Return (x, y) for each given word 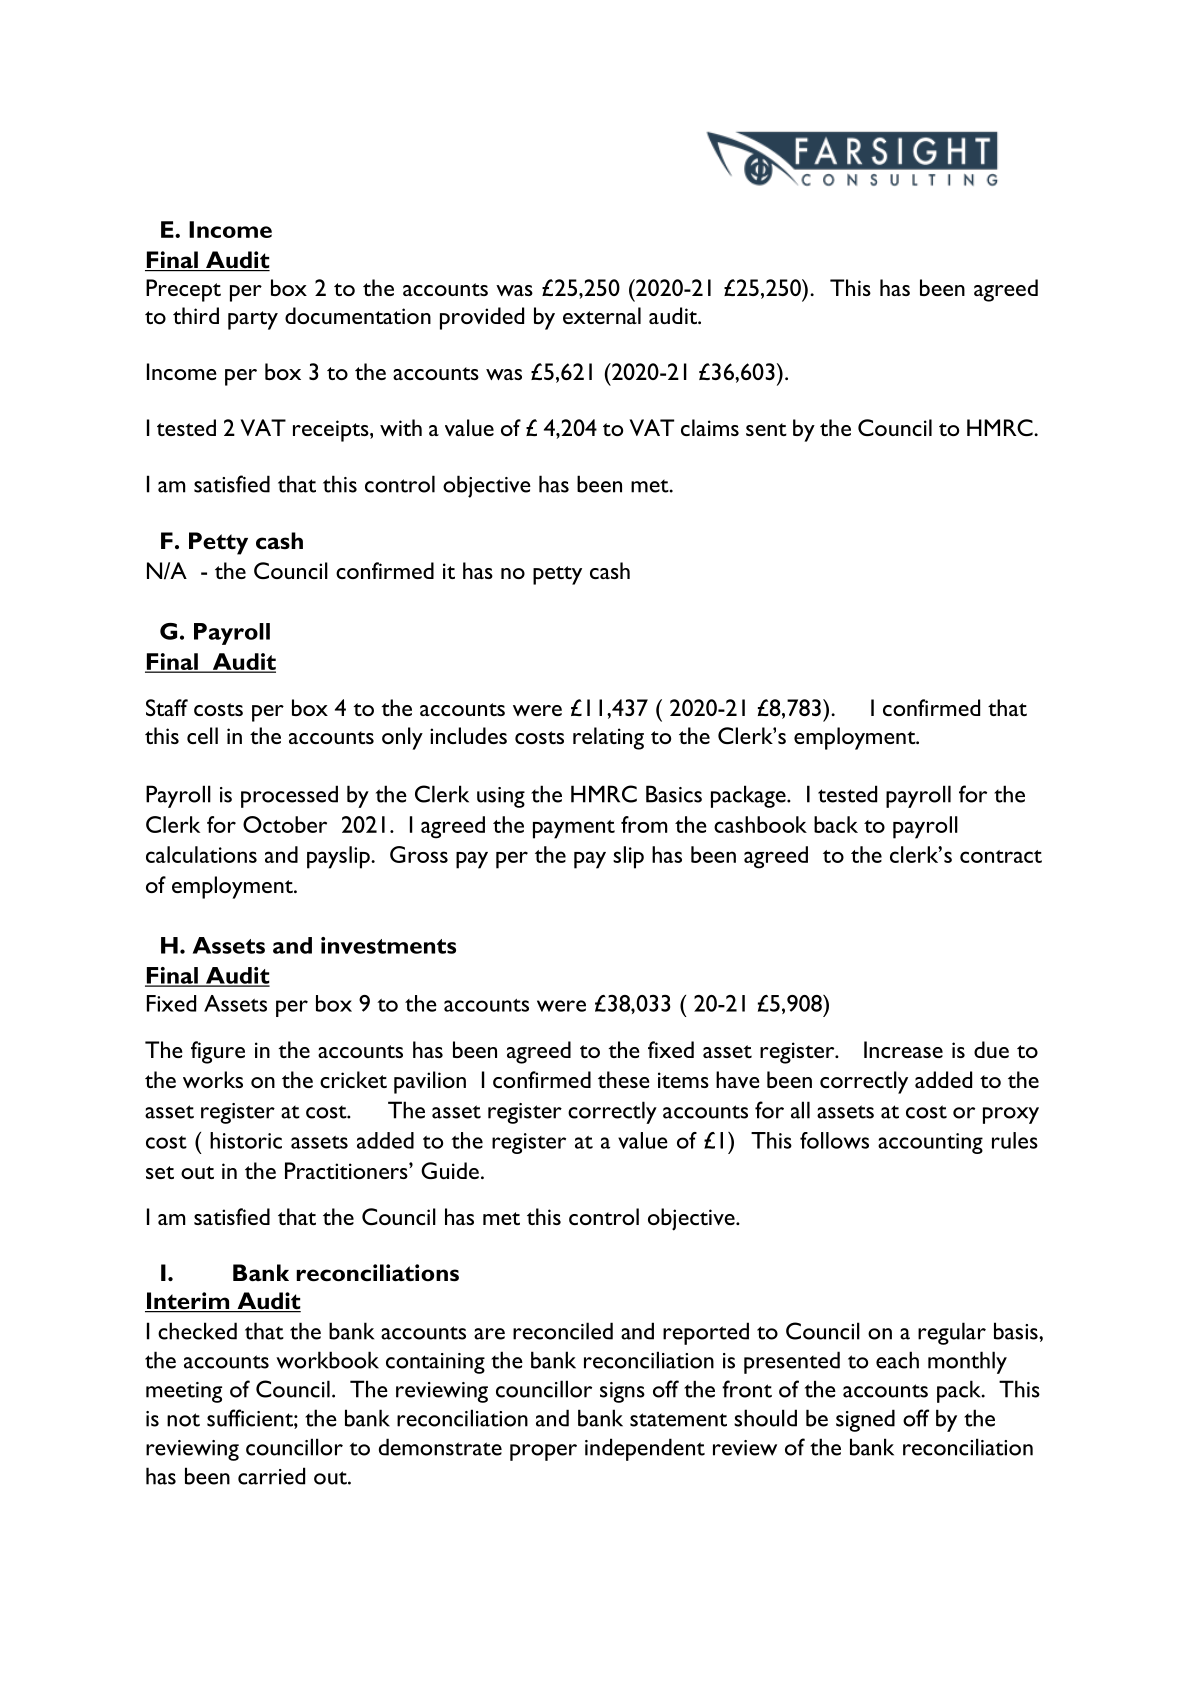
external (602, 315)
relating (608, 738)
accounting (930, 1143)
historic (246, 1140)
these (624, 1079)
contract (1001, 856)
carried (271, 1476)
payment (574, 829)
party (253, 320)
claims (710, 427)
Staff (167, 707)
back (836, 824)
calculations (201, 854)
